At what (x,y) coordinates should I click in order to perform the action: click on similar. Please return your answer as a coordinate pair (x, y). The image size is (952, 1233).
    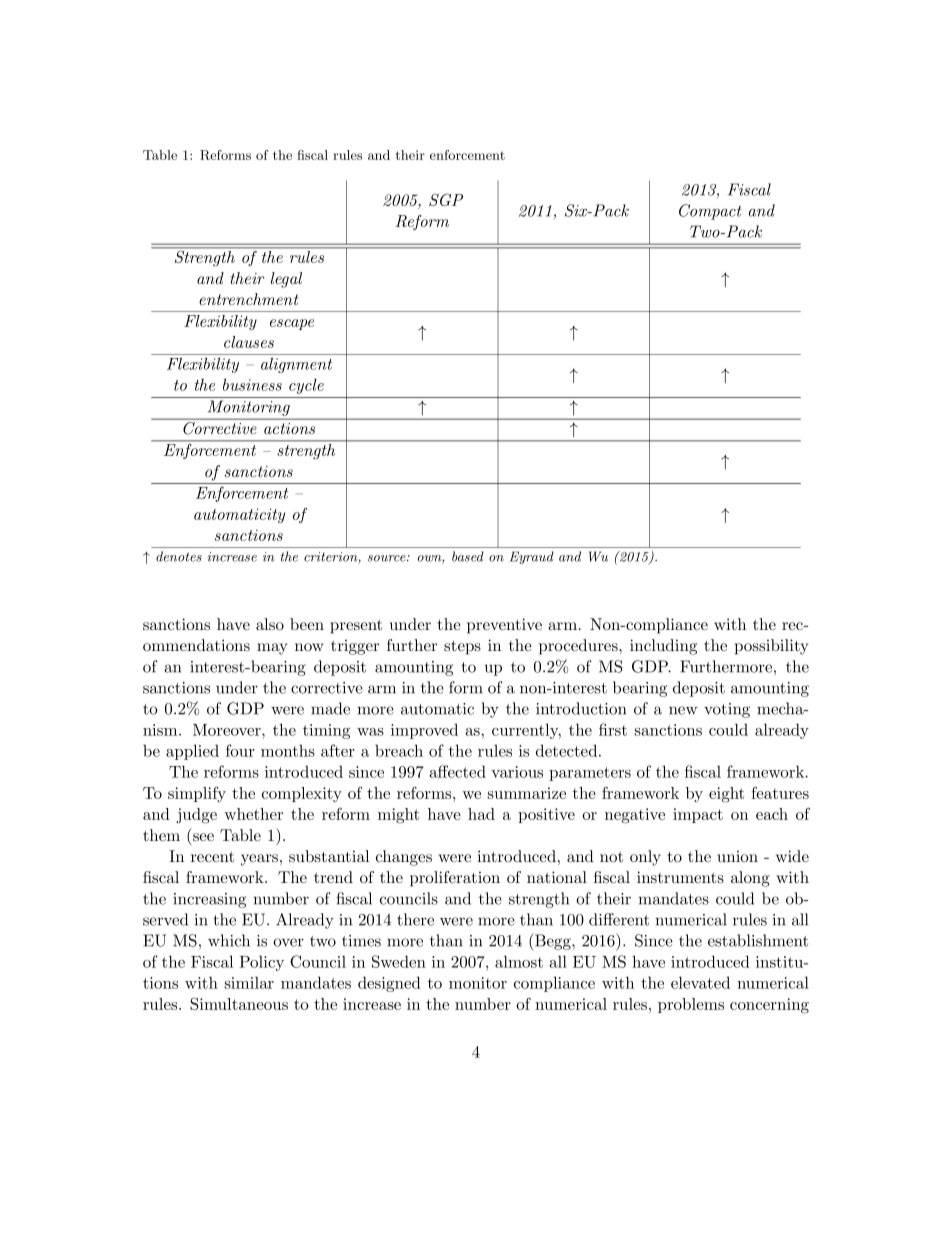
    Looking at the image, I should click on (249, 982).
